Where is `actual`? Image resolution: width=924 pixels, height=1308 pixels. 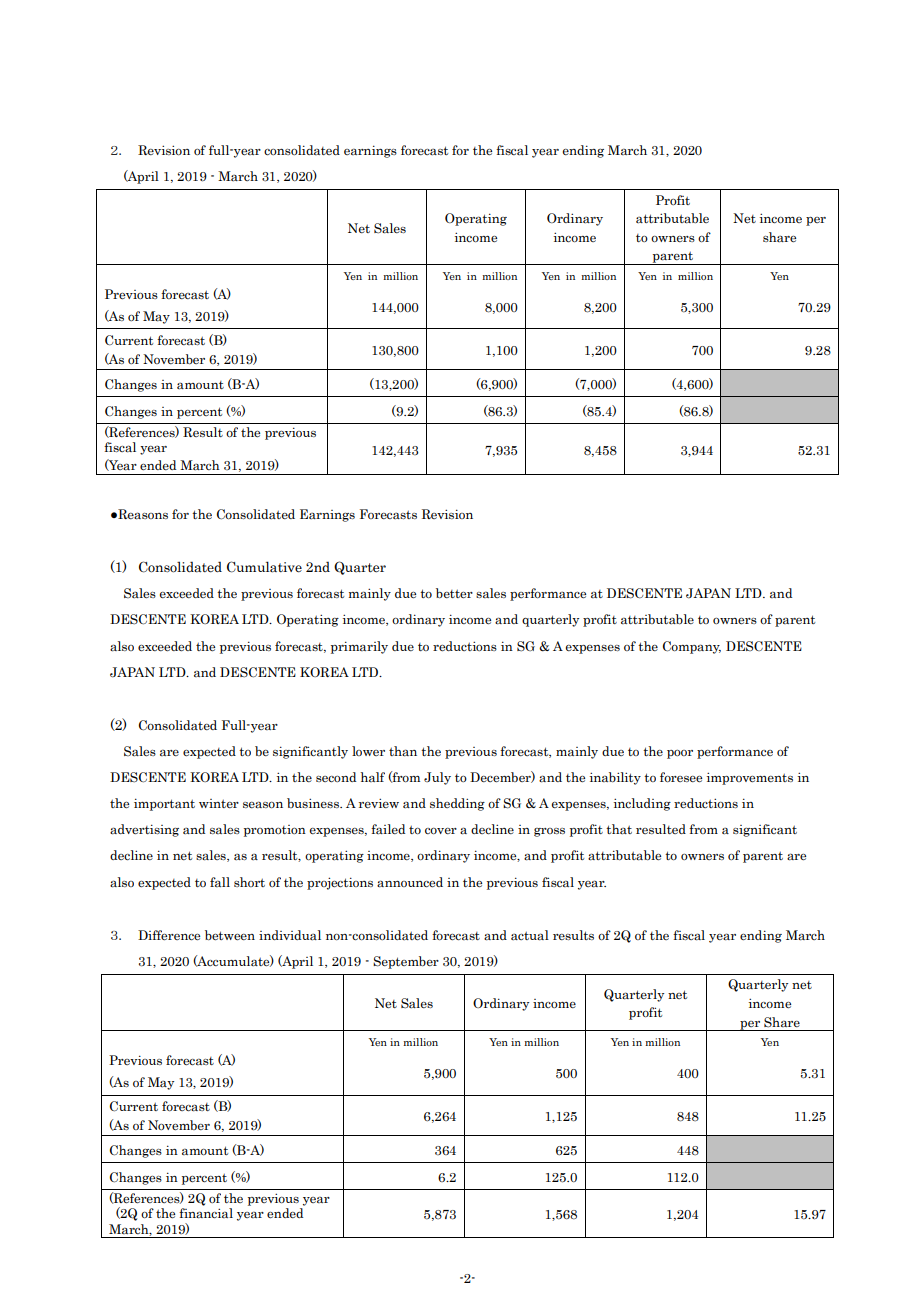
actual is located at coordinates (530, 935).
